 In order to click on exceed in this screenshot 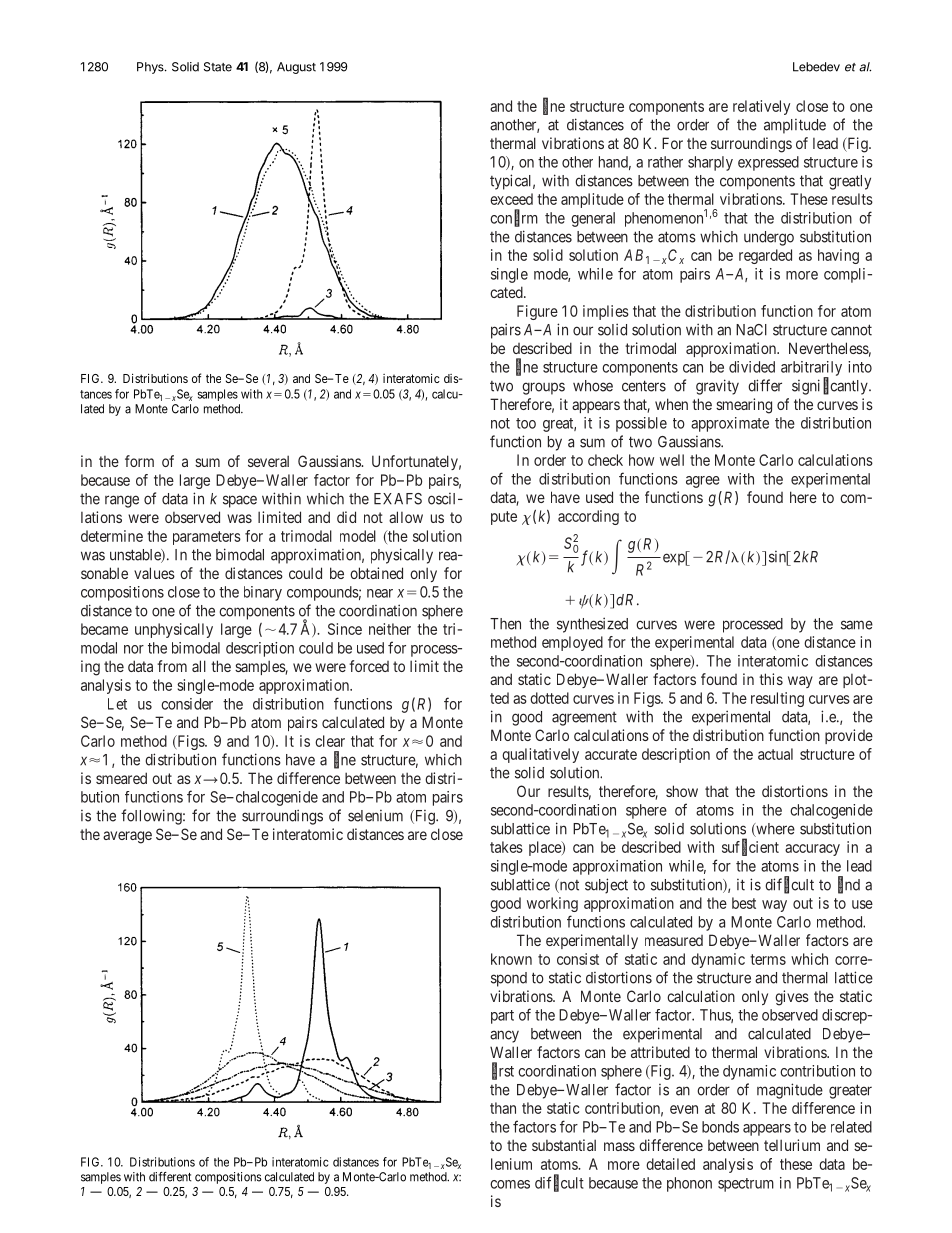, I will do `click(511, 199)`.
